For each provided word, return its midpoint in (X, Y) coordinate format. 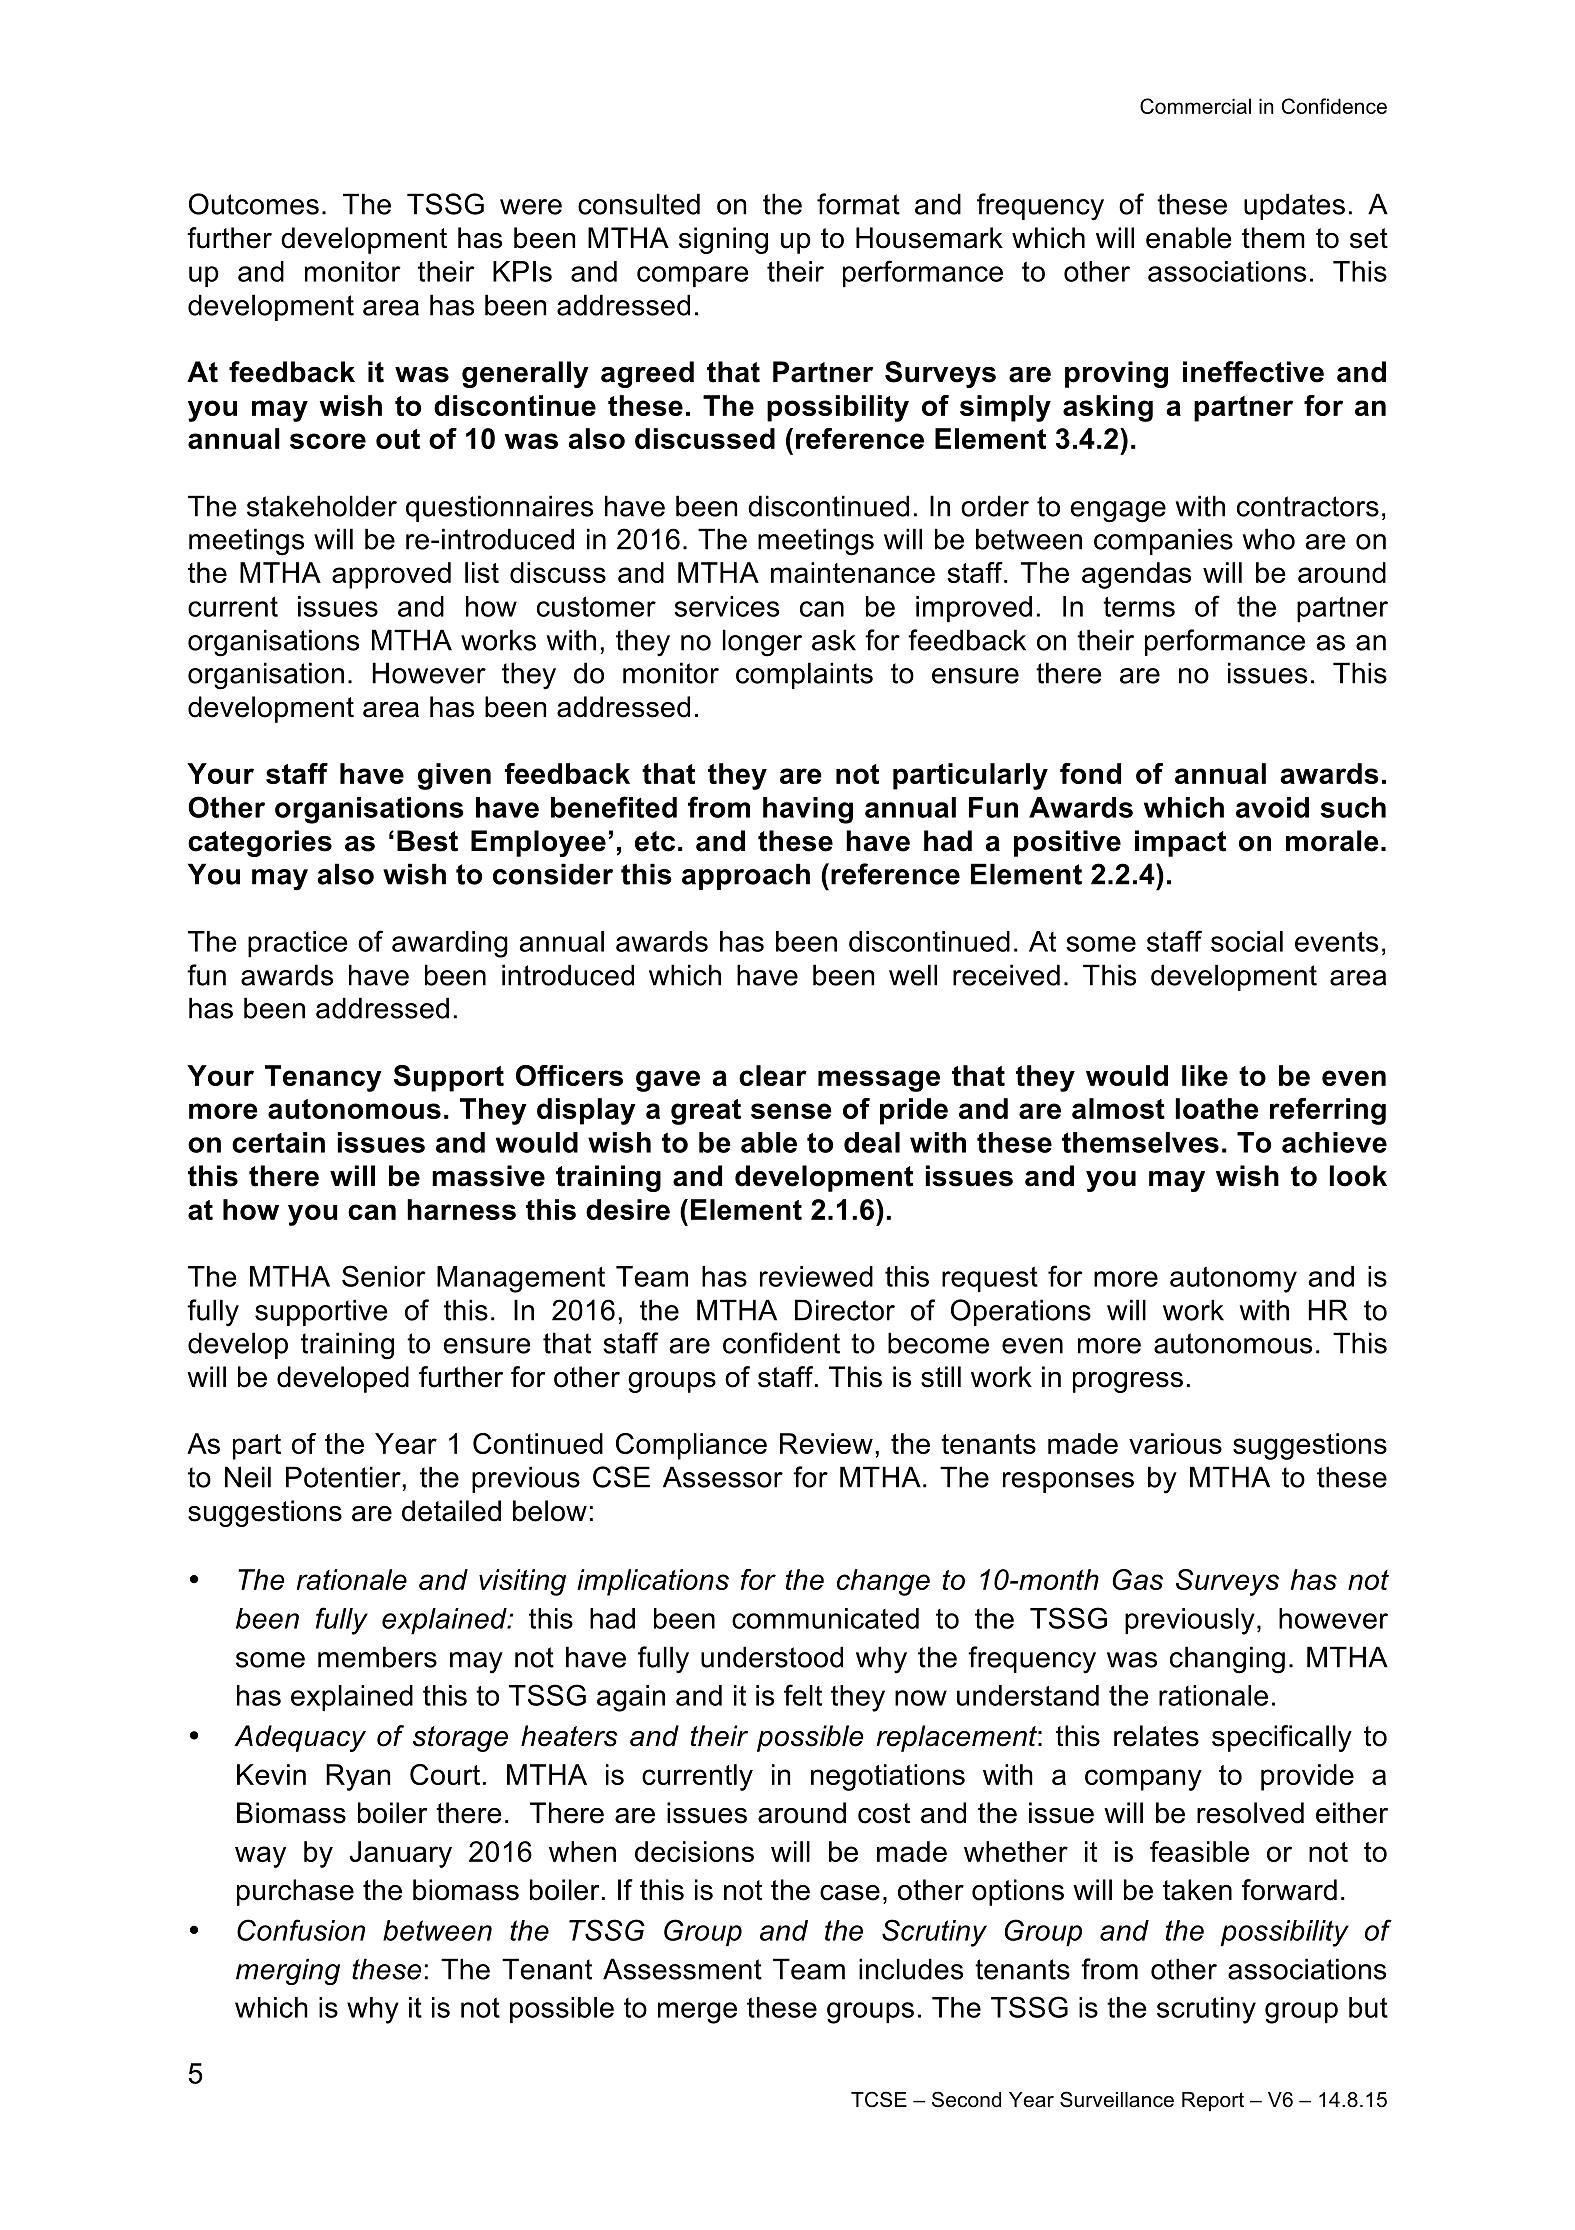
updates (1294, 206)
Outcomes (254, 204)
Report (1213, 2101)
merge (697, 2013)
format (858, 204)
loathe (1217, 1108)
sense (791, 1111)
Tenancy (323, 1078)
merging (288, 1971)
